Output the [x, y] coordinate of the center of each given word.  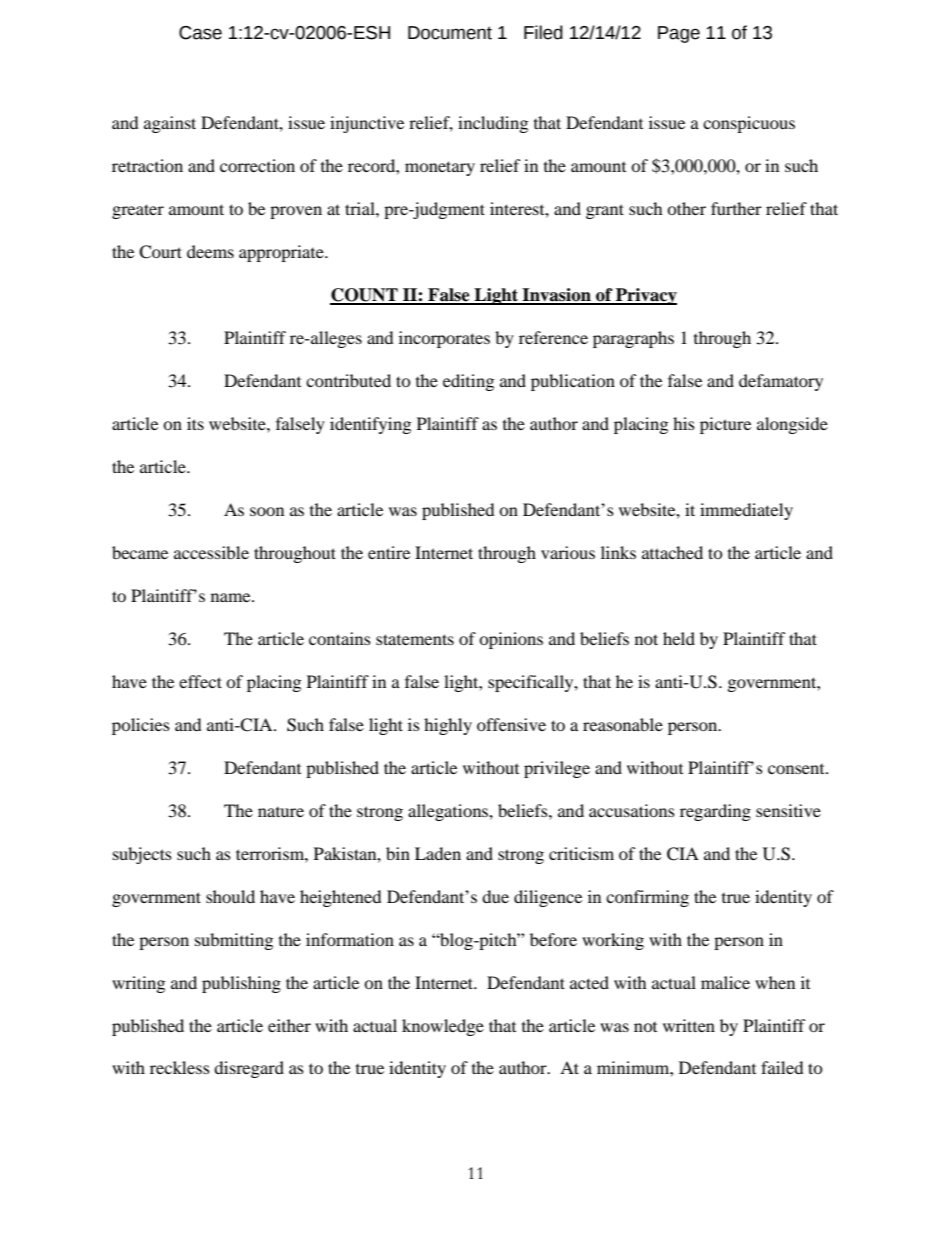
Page [679, 34]
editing [468, 382]
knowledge [443, 1027]
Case [200, 33]
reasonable [623, 724]
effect [200, 681]
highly [448, 726]
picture [725, 425]
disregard [249, 1069]
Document [450, 33]
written [689, 1025]
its [195, 423]
